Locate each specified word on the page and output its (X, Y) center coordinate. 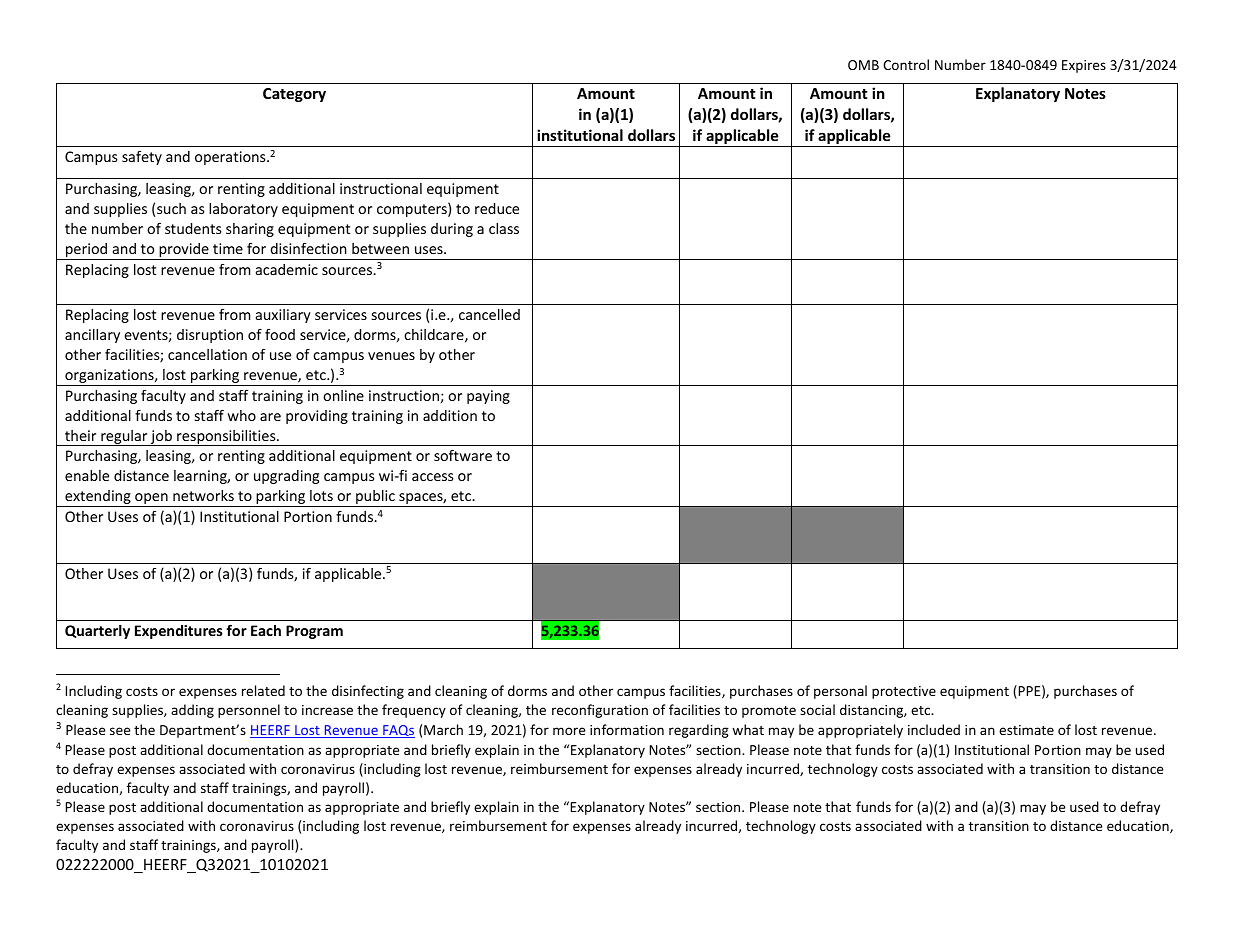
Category (294, 95)
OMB (863, 65)
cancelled (489, 314)
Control (906, 64)
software (463, 455)
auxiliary (283, 316)
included (934, 729)
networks (203, 495)
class (504, 228)
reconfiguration (600, 711)
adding (192, 711)
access (433, 477)
